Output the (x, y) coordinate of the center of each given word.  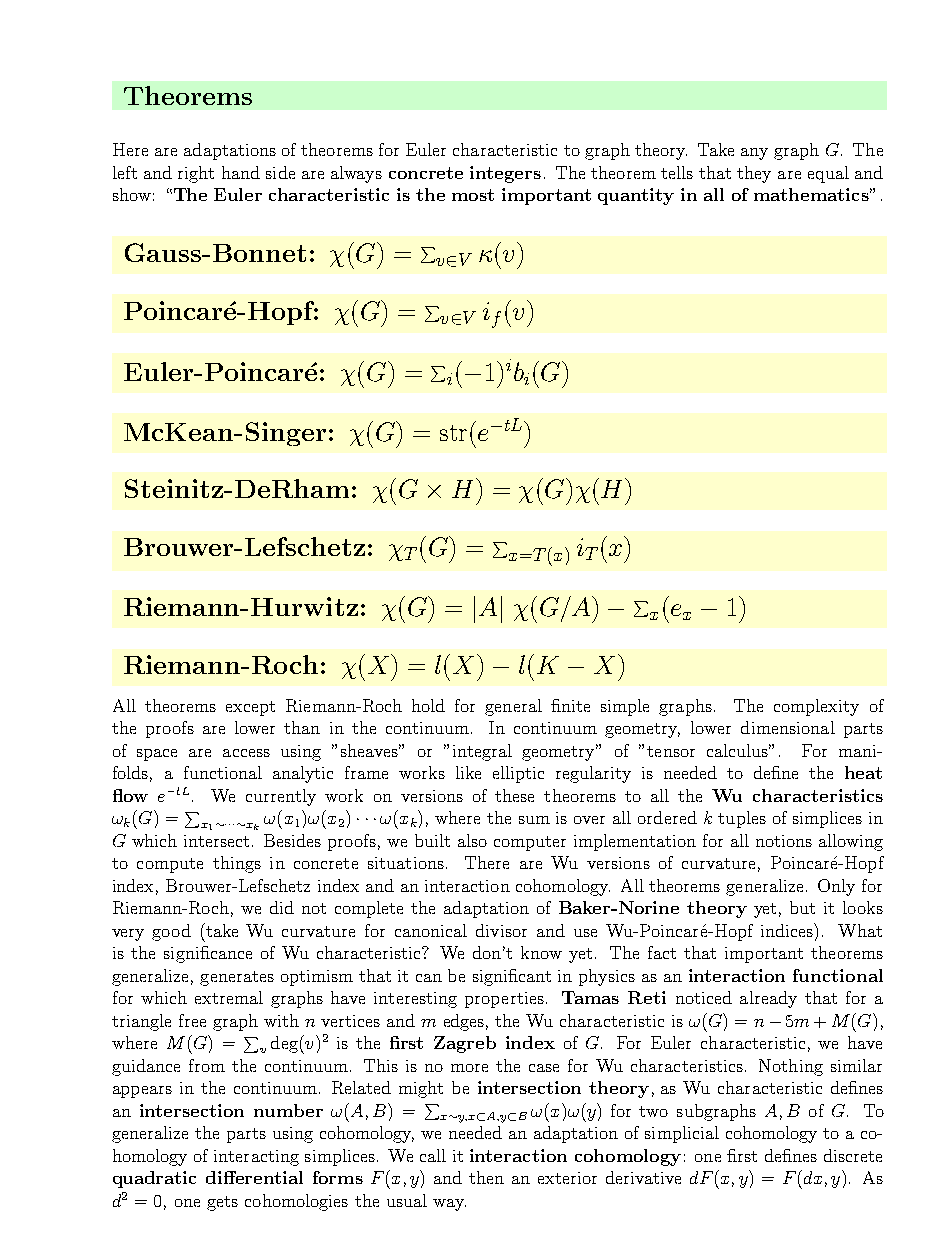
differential (254, 1177)
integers (505, 174)
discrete (853, 1155)
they (754, 174)
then (486, 1177)
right (196, 174)
